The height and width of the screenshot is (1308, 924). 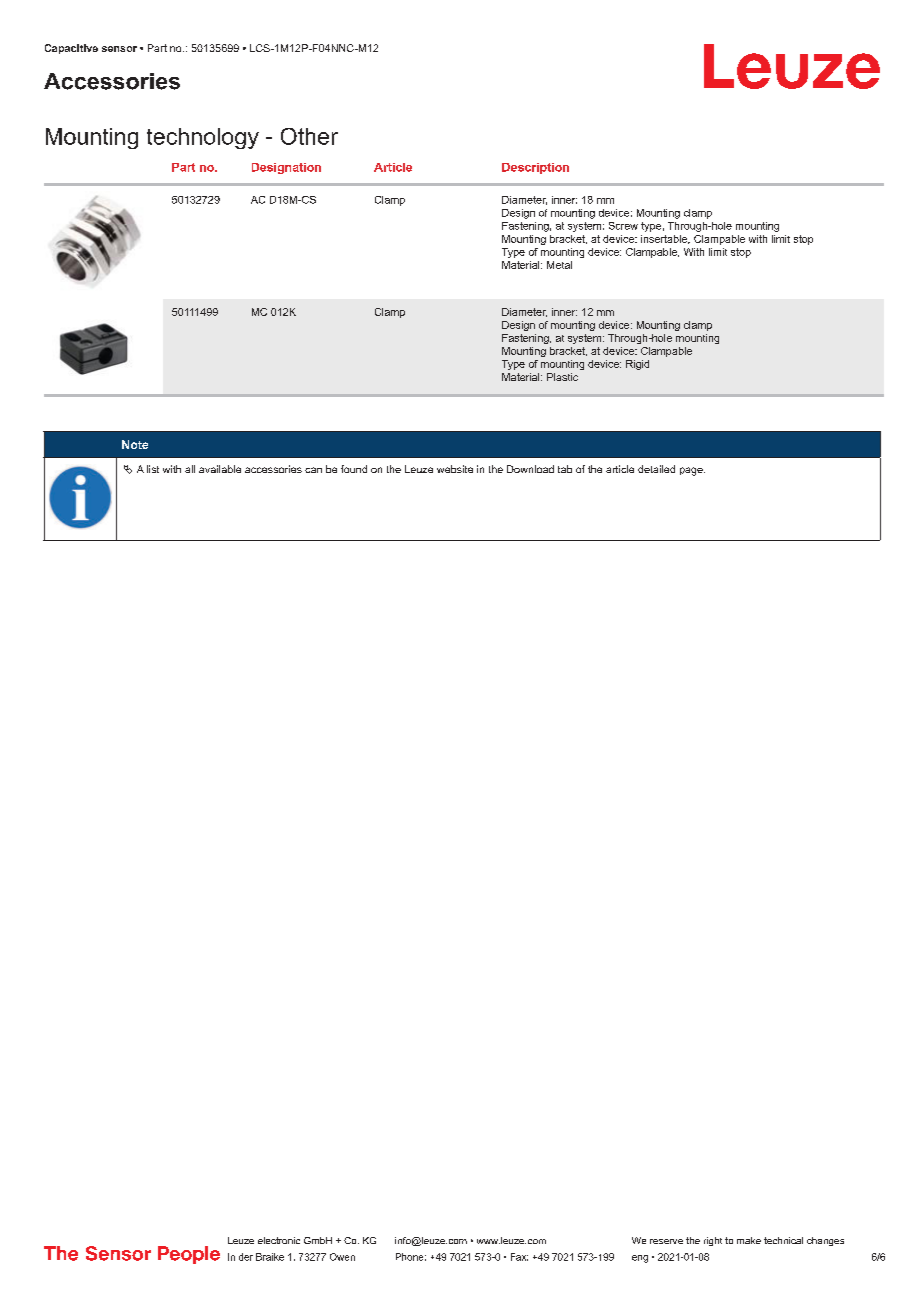 I want to click on electronic, so click(x=279, y=1240).
